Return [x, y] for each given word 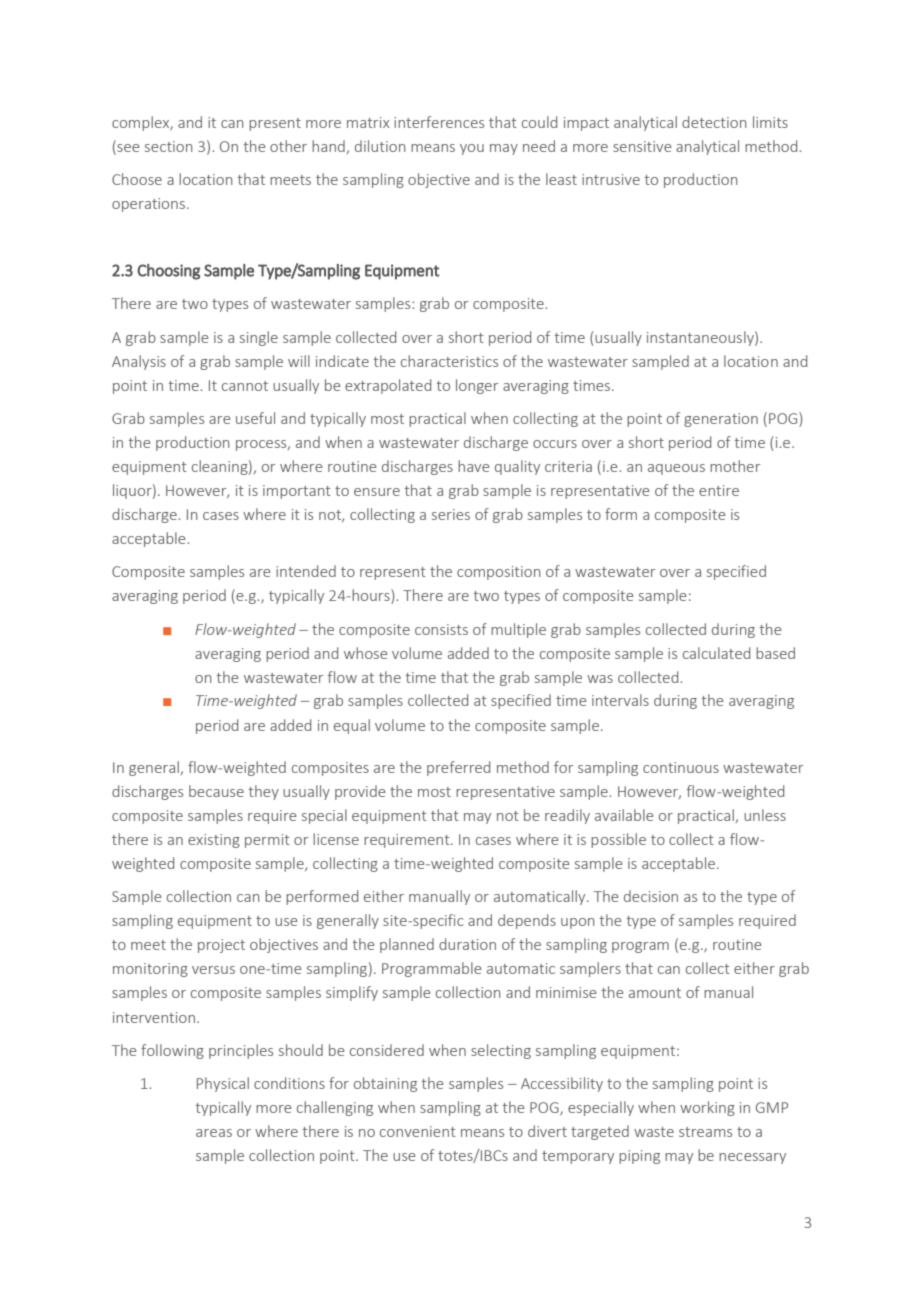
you [472, 149]
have [473, 466]
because [216, 791]
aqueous [676, 469]
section [168, 146]
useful [255, 418]
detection [714, 122]
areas [214, 1133]
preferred [458, 768]
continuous [681, 767]
